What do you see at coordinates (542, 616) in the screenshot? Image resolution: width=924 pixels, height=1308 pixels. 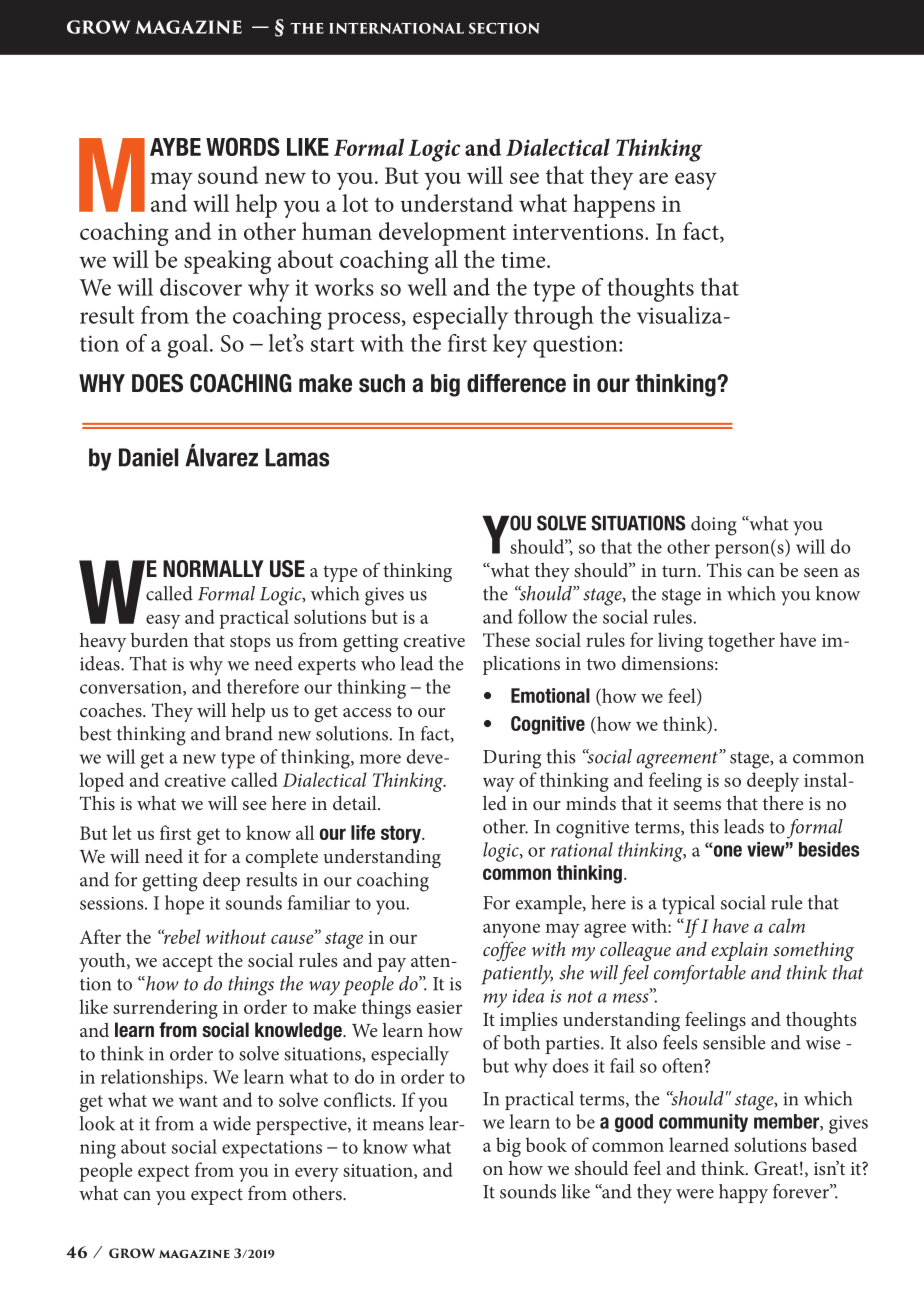 I see `follow` at bounding box center [542, 616].
